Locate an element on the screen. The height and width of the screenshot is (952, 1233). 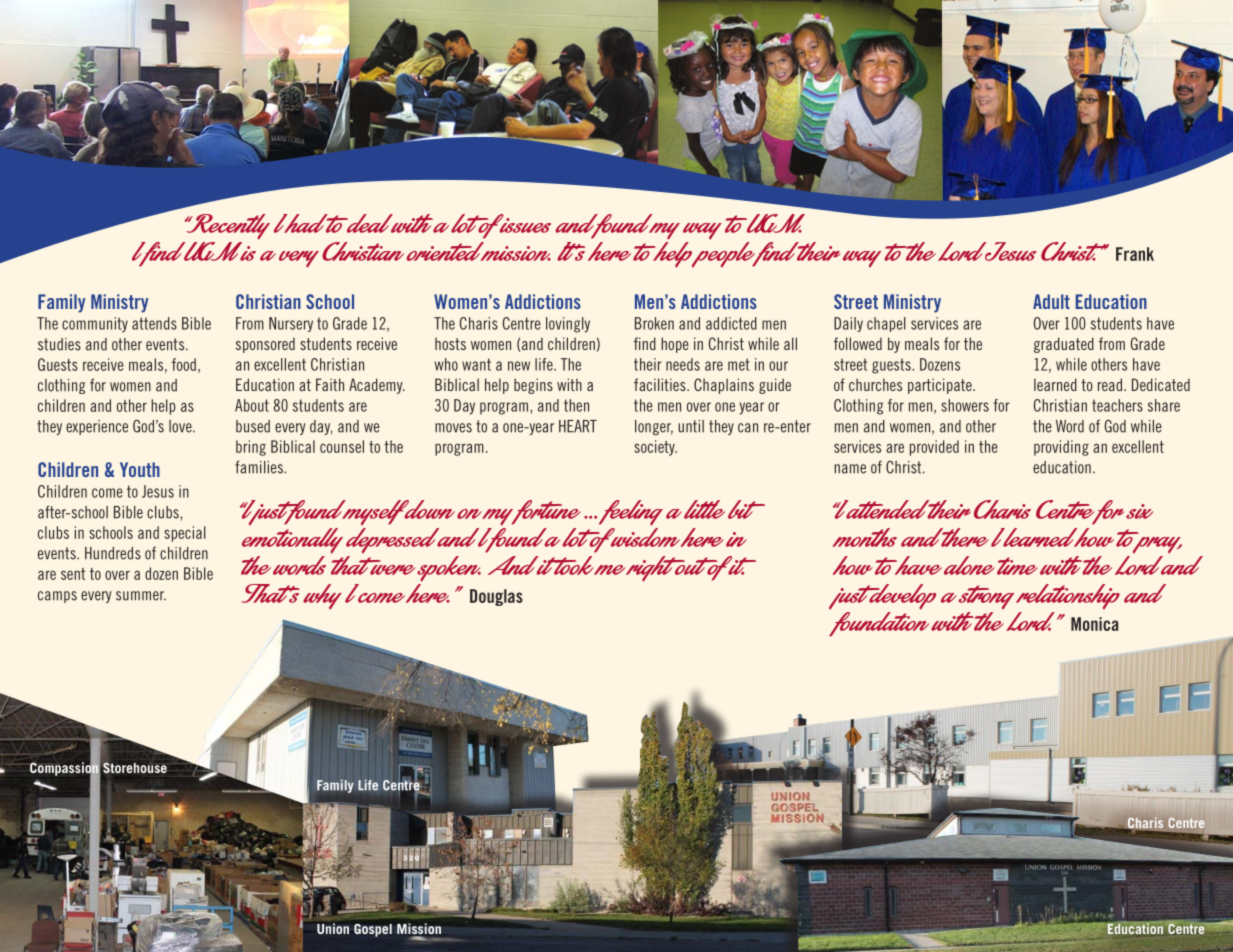
attends is located at coordinates (154, 323).
